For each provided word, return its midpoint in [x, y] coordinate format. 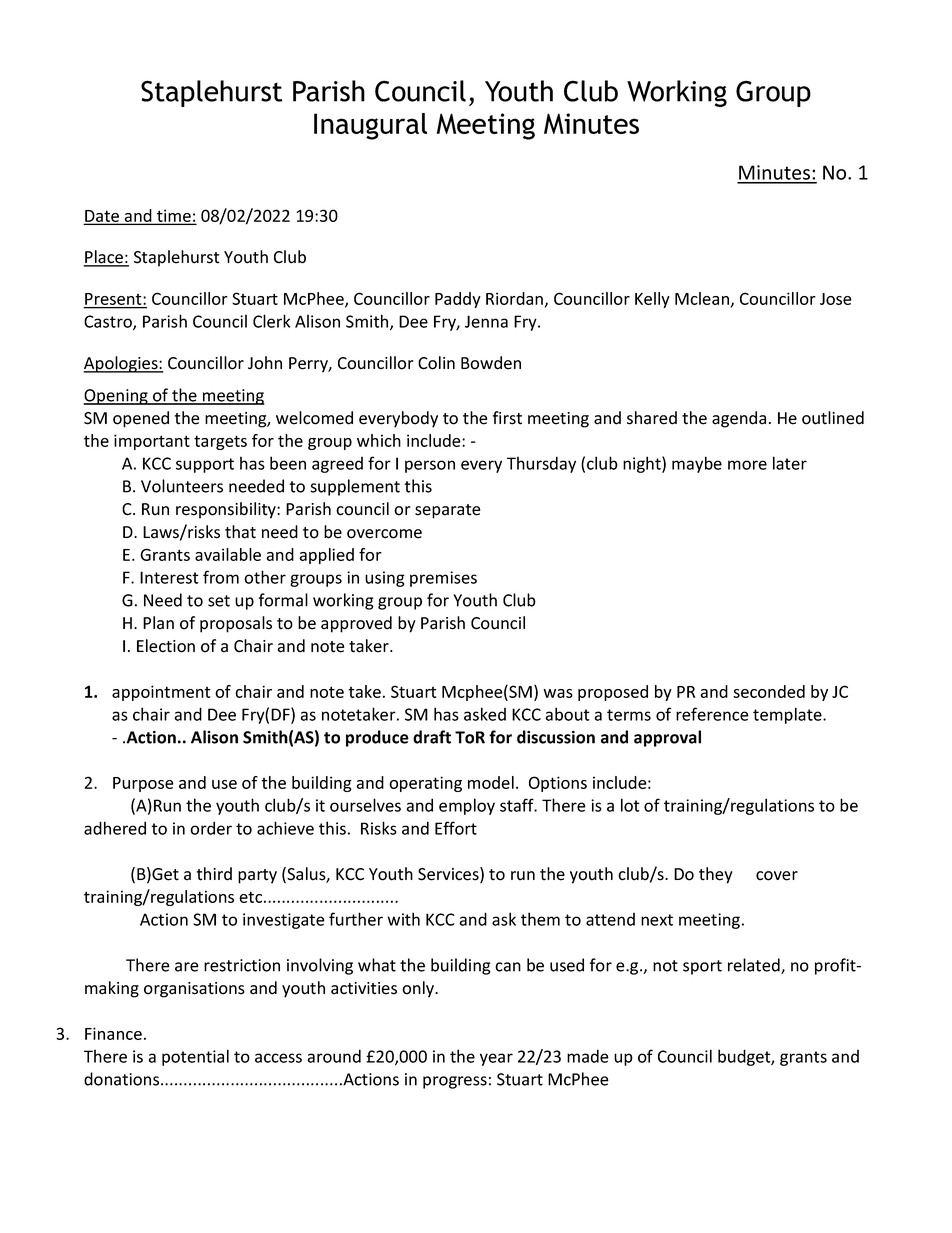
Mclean [702, 298]
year [496, 1059]
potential [195, 1057]
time [174, 216]
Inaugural [370, 126]
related [755, 966]
